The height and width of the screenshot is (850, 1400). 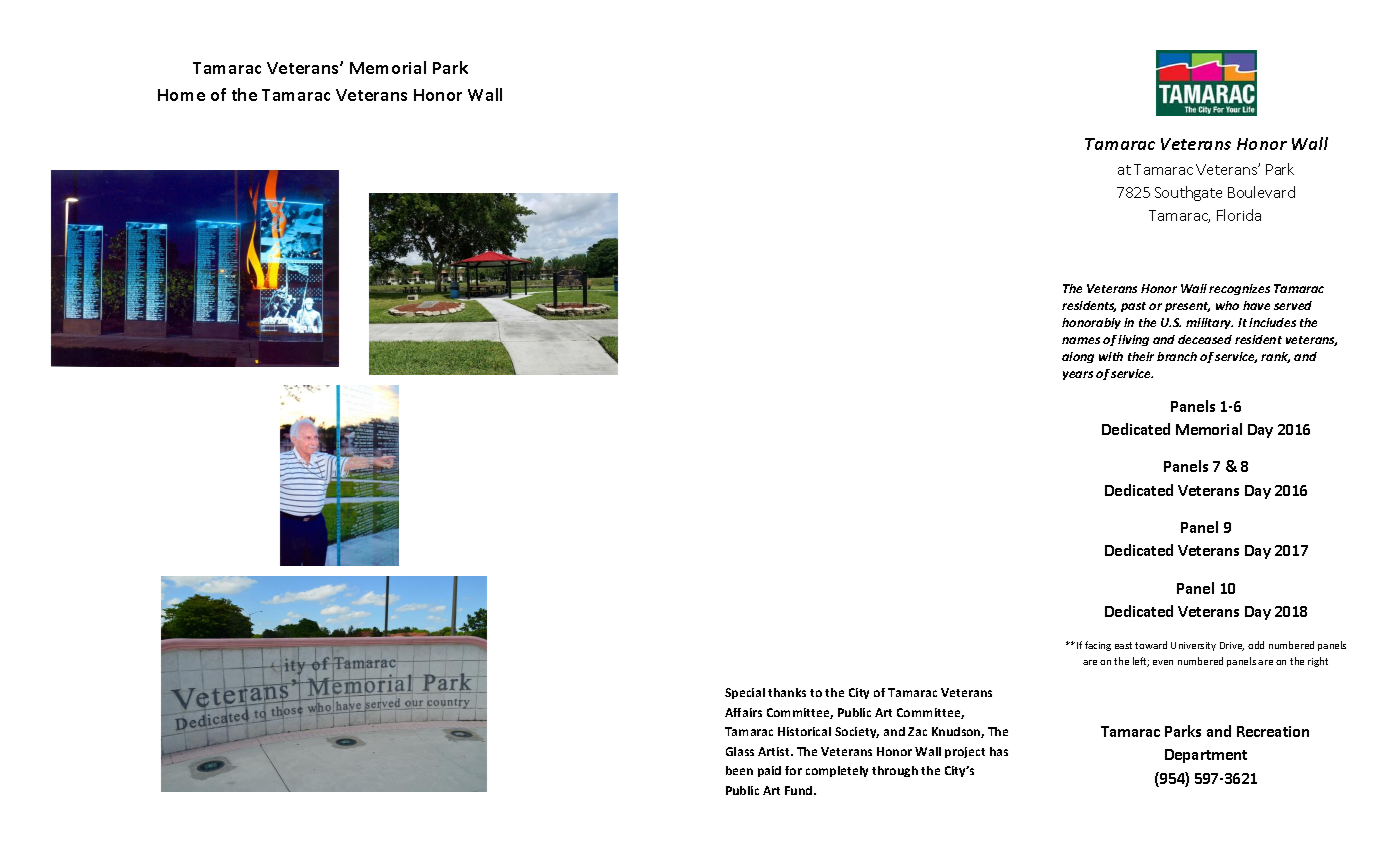 I want to click on paid, so click(x=769, y=771).
